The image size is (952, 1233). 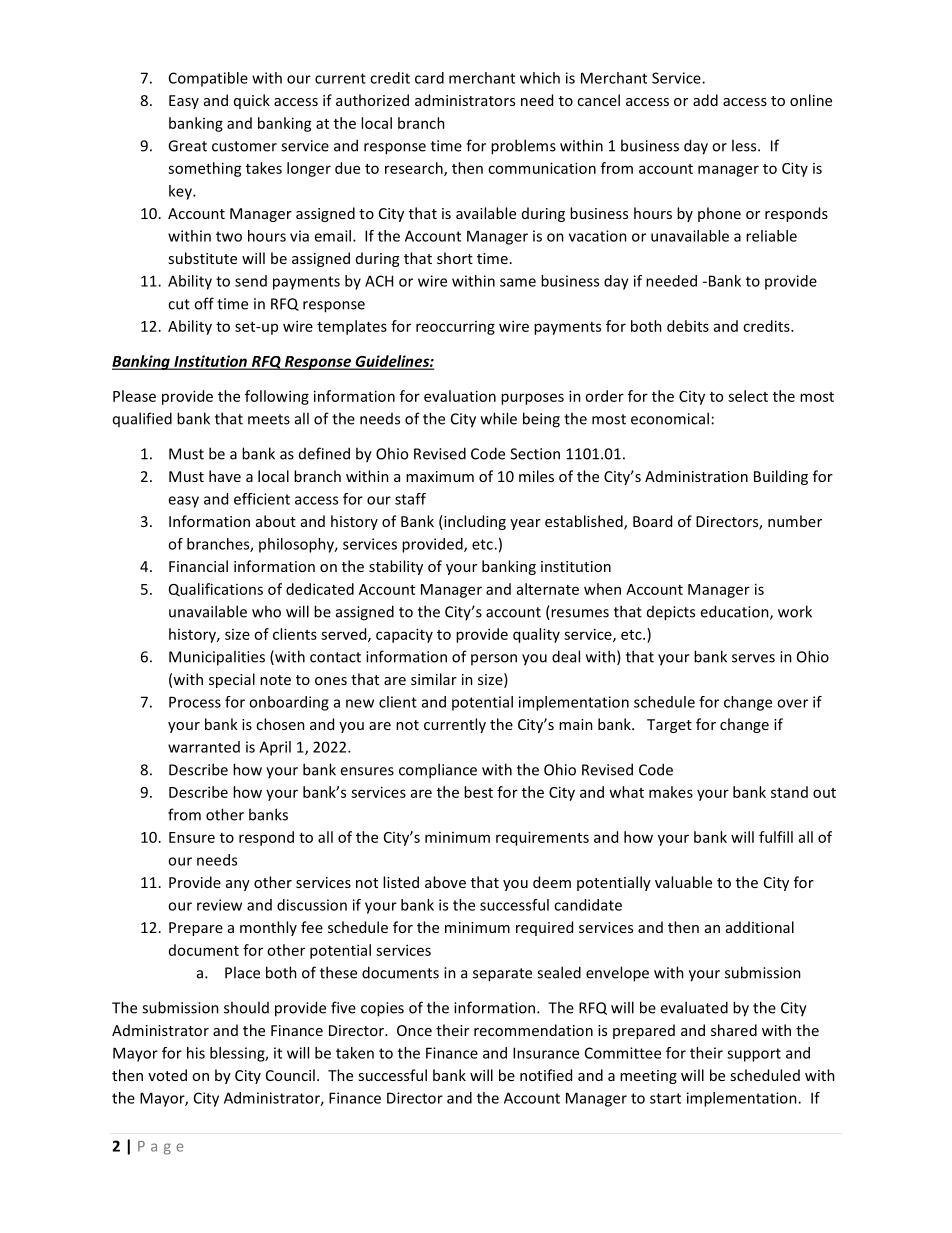 What do you see at coordinates (754, 1055) in the document?
I see `support` at bounding box center [754, 1055].
